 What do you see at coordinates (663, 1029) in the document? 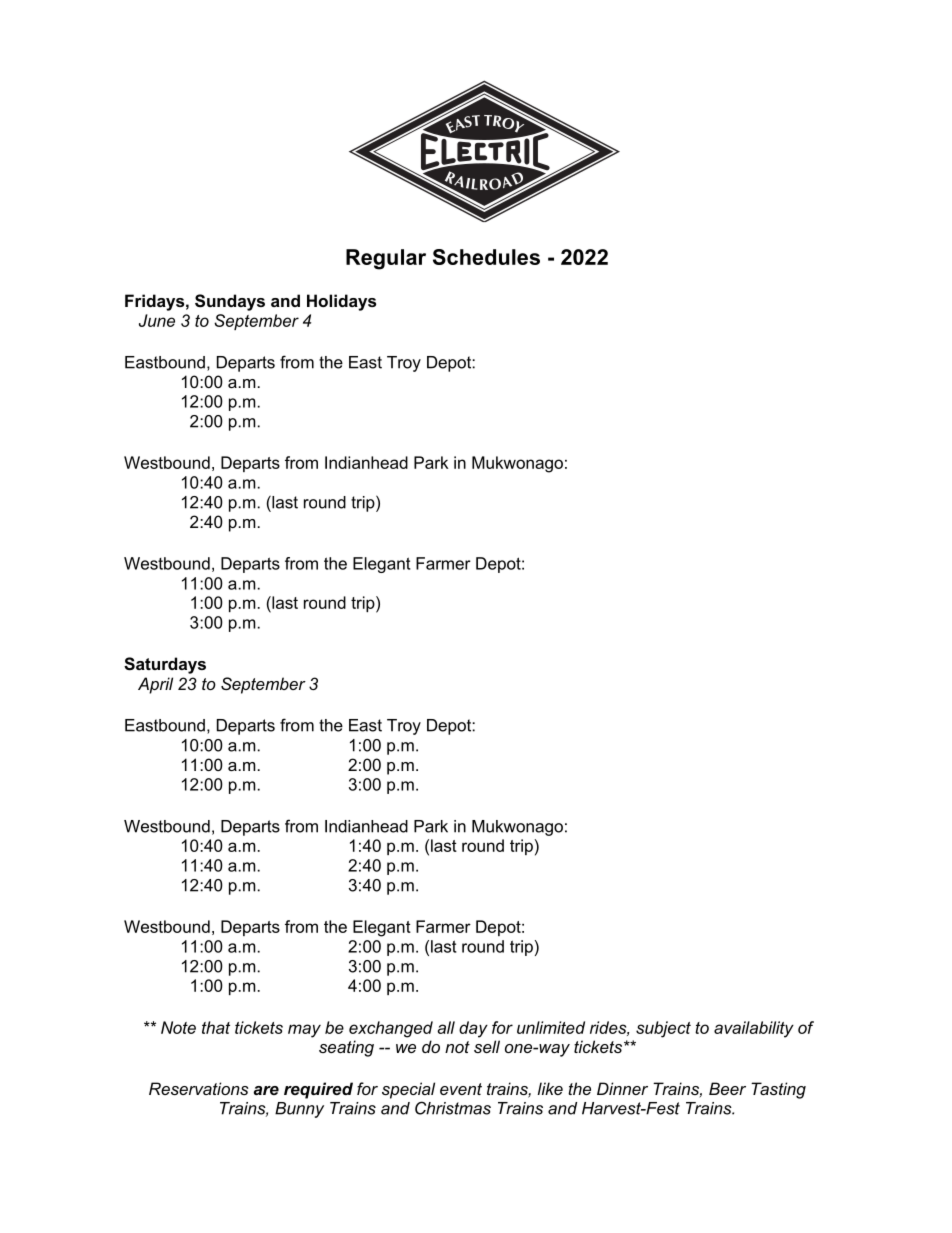
I see `subject` at bounding box center [663, 1029].
